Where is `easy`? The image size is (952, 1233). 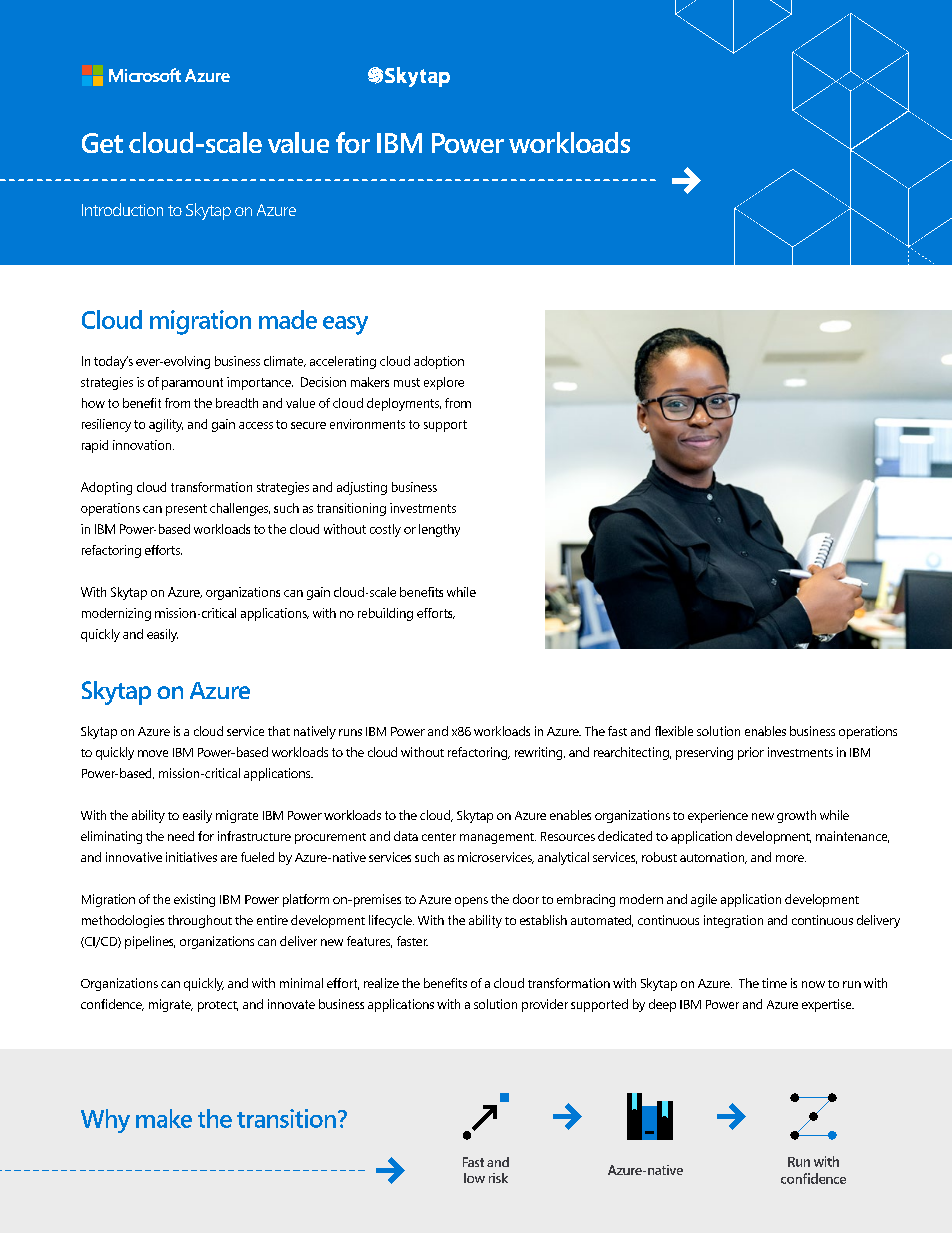 easy is located at coordinates (345, 325).
